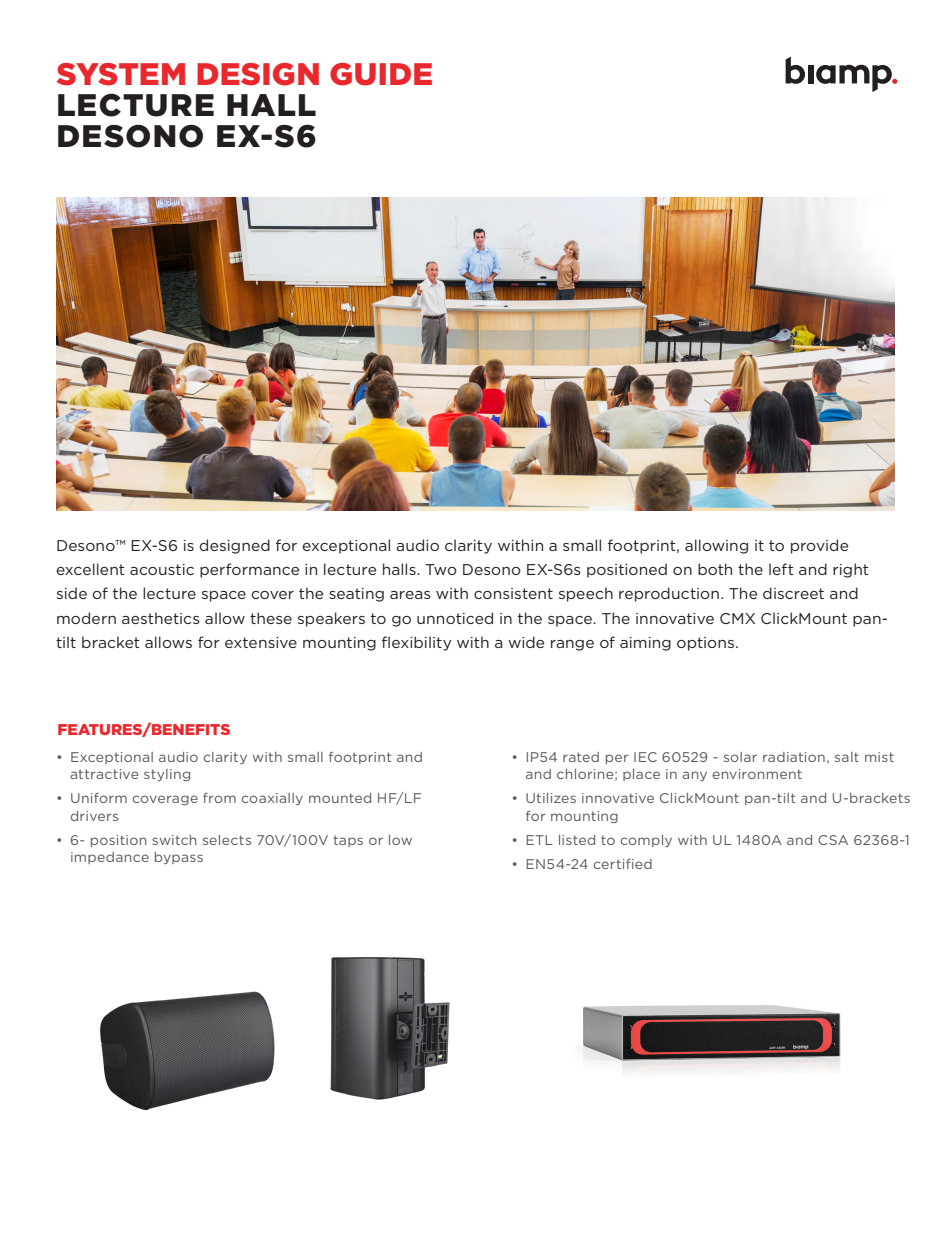 The height and width of the page is (1233, 952). I want to click on Two, so click(441, 569).
